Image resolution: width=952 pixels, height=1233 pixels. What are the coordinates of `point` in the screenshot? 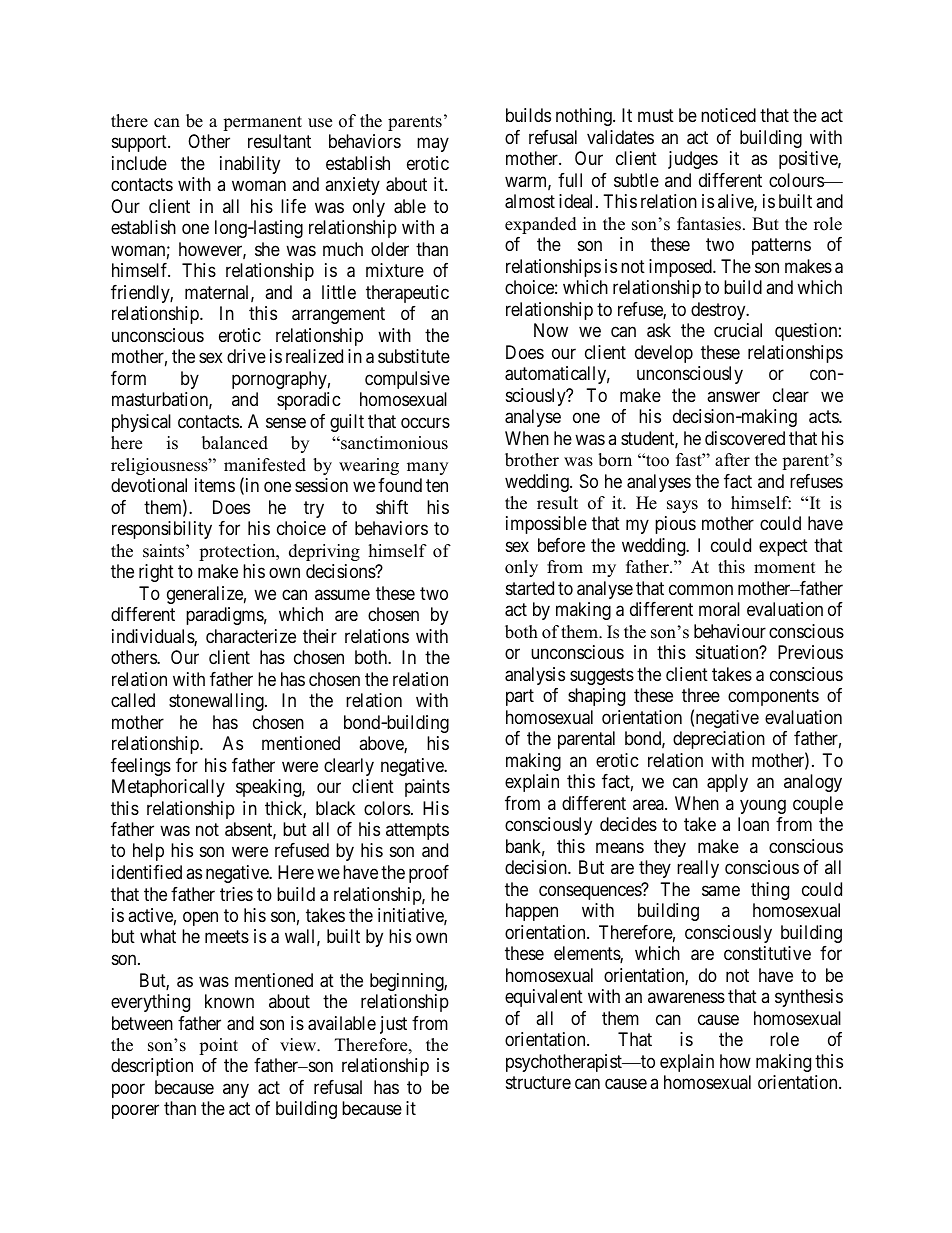 It's located at (218, 1046).
